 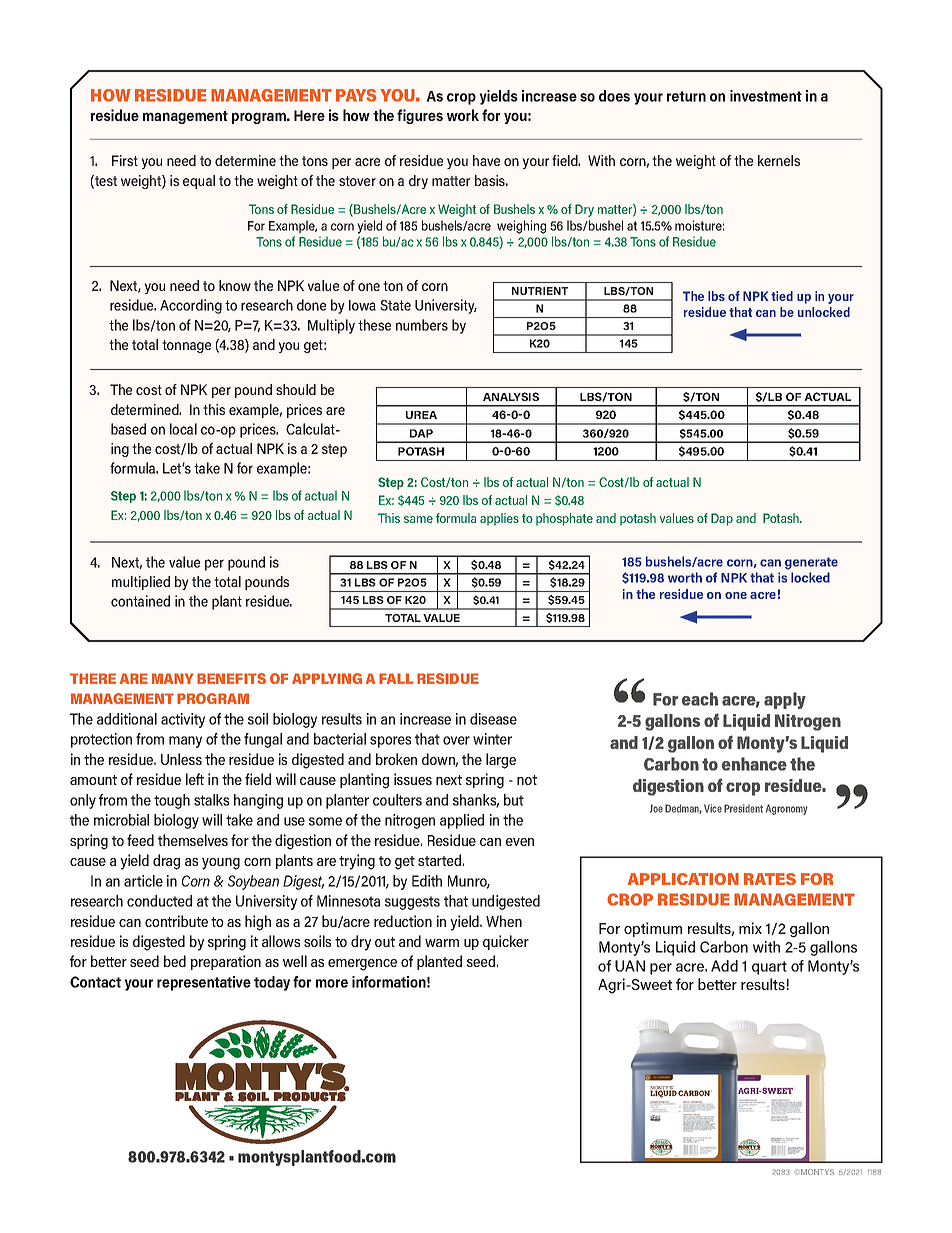 What do you see at coordinates (686, 96) in the screenshot?
I see `return` at bounding box center [686, 96].
